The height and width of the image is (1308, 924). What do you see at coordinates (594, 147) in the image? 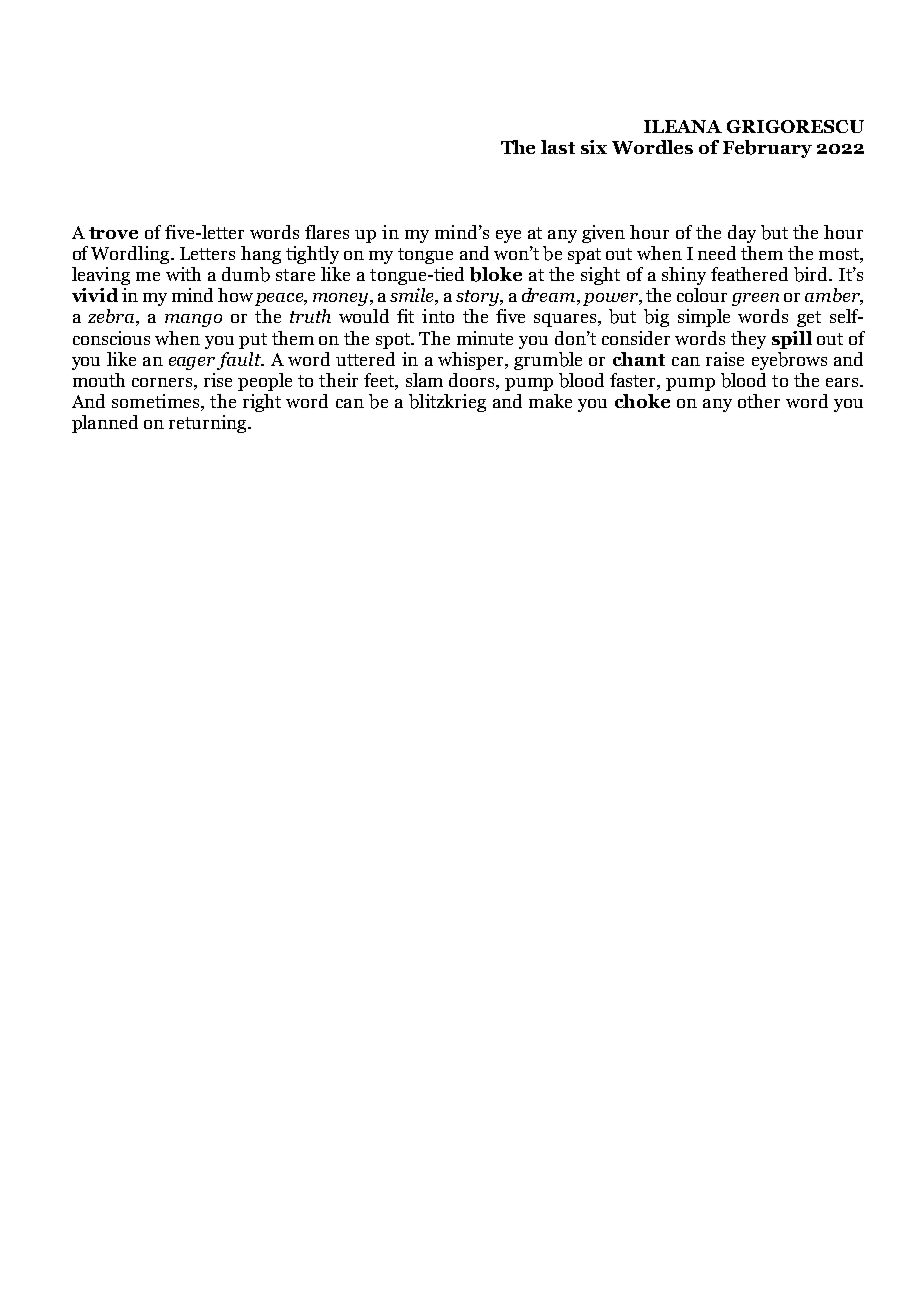
I see `six` at bounding box center [594, 147].
